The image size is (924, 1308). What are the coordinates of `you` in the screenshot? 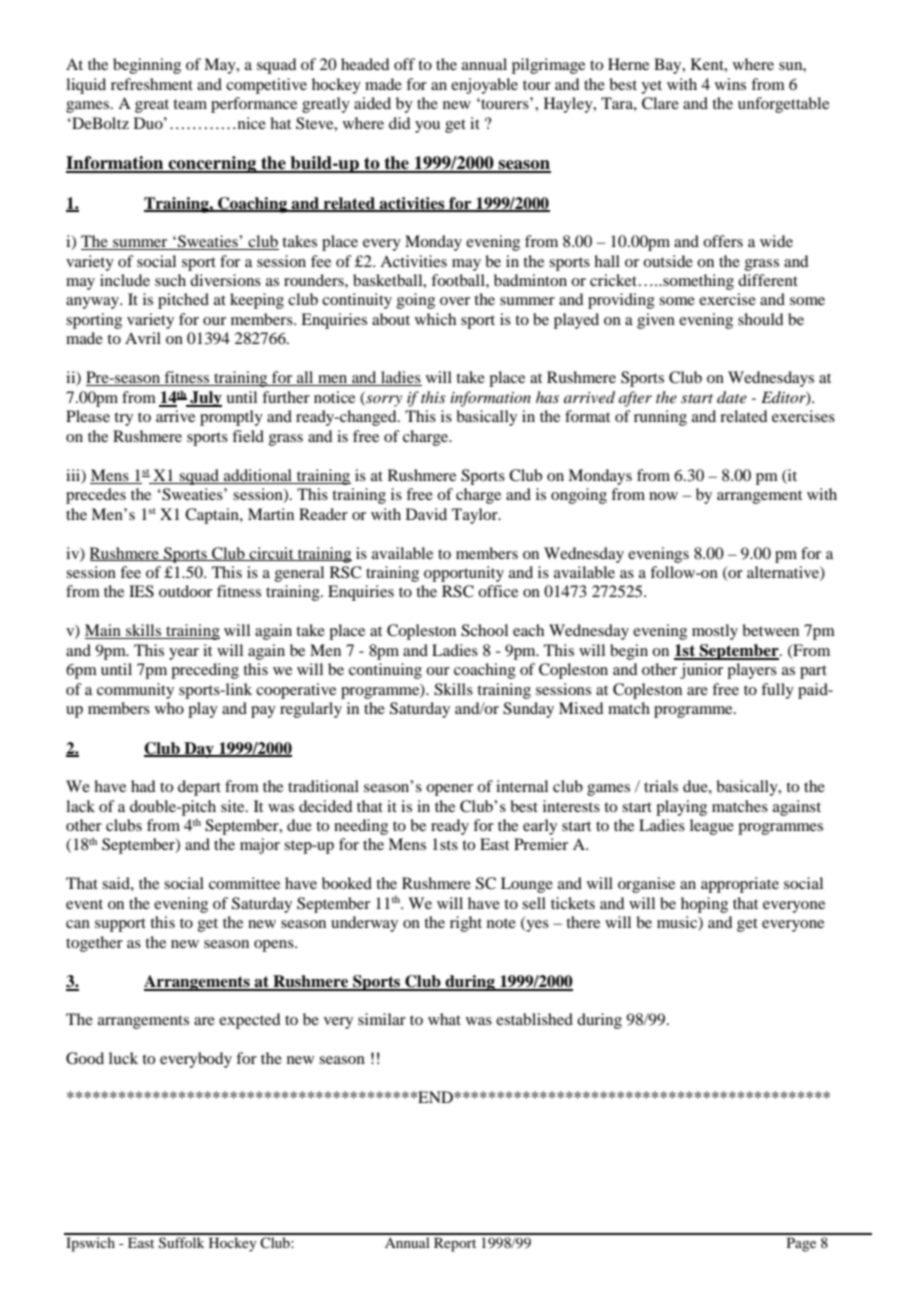 It's located at (427, 127).
